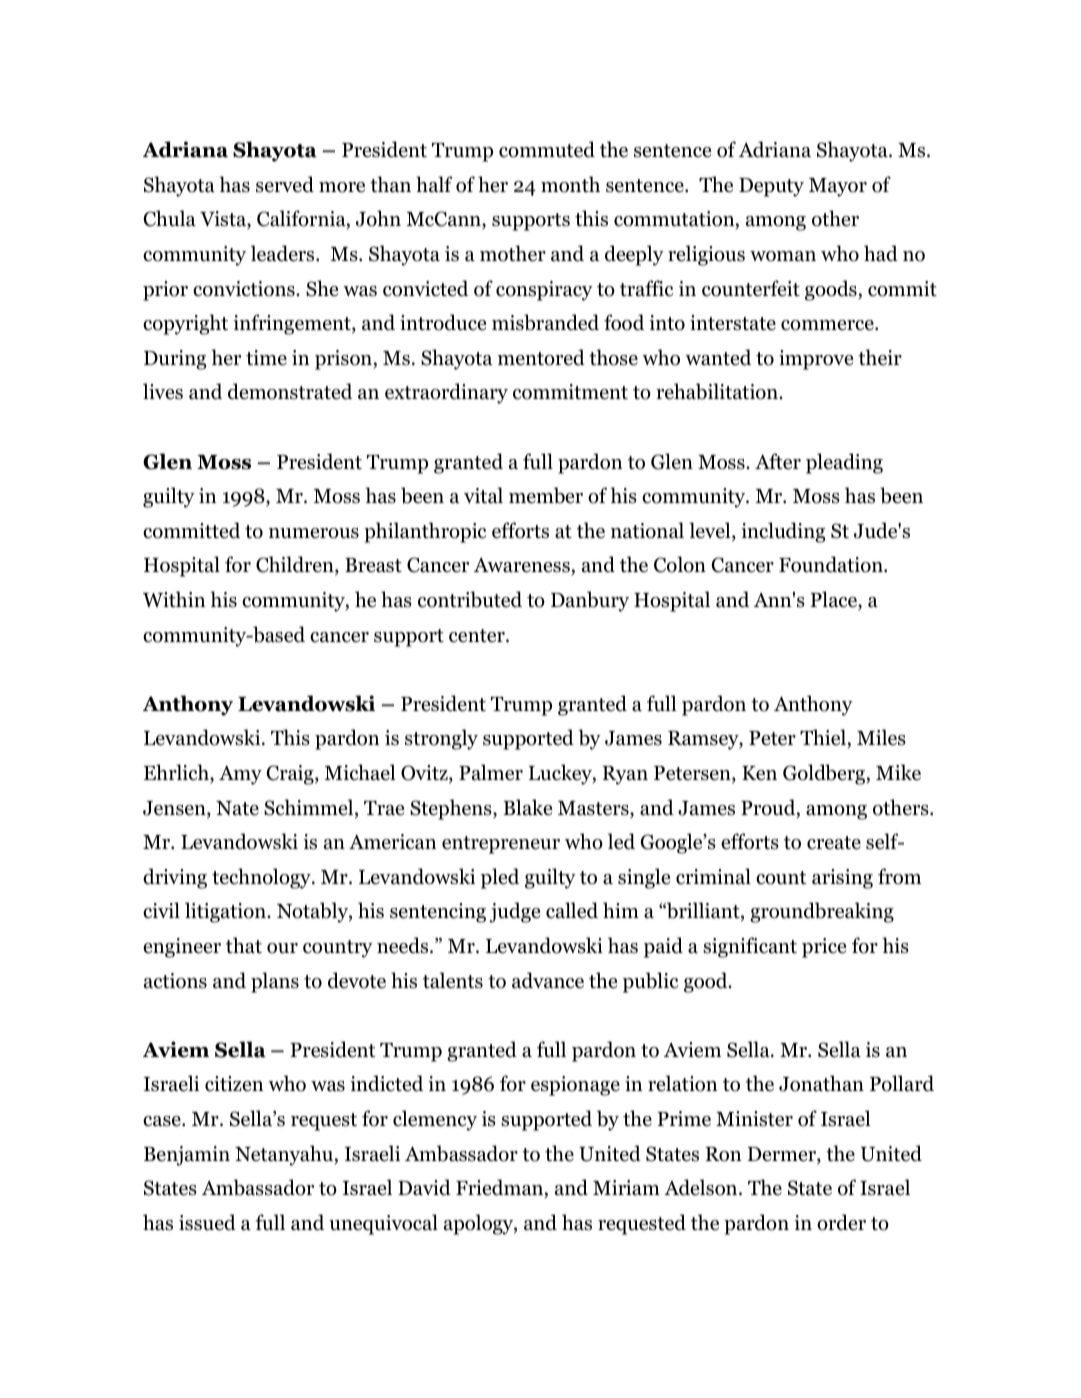 This screenshot has width=1081, height=1398. Describe the element at coordinates (207, 1222) in the screenshot. I see `issued` at that location.
